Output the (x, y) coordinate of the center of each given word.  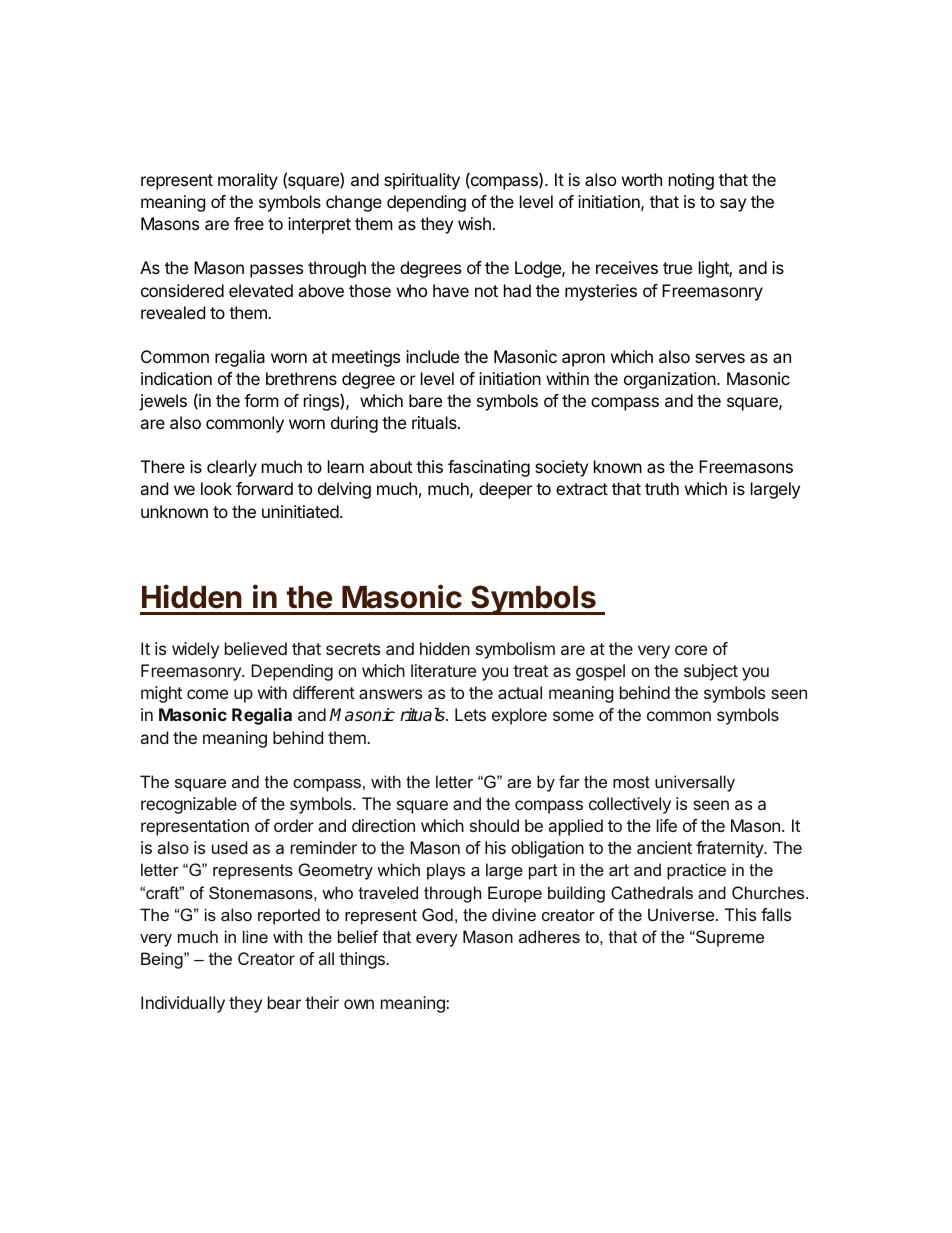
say (733, 205)
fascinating (489, 468)
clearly (232, 468)
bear (284, 1002)
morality (248, 181)
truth (662, 488)
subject (711, 672)
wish (474, 223)
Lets (470, 714)
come (207, 694)
